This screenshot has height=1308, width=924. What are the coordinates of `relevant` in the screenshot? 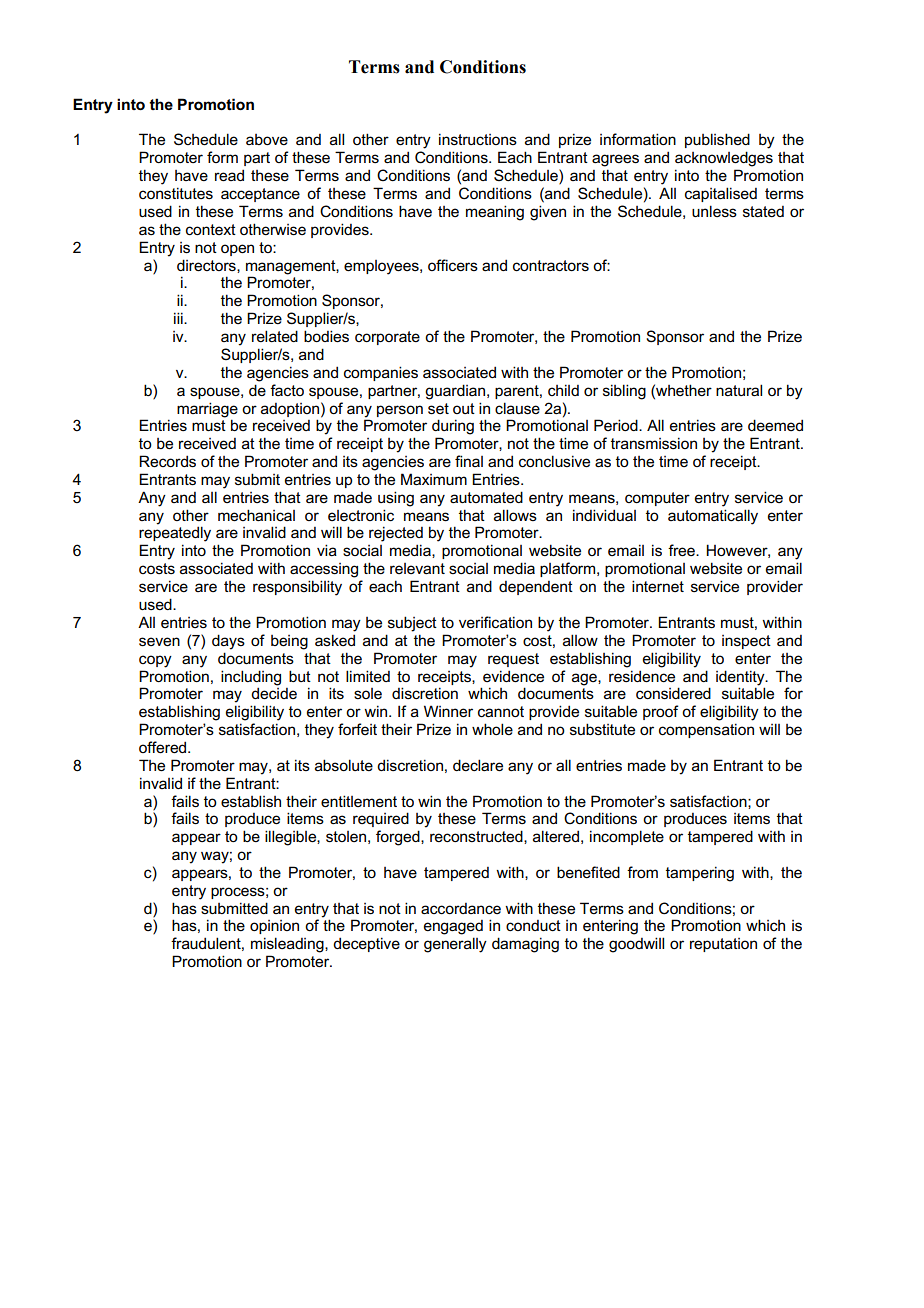 It's located at (417, 568).
